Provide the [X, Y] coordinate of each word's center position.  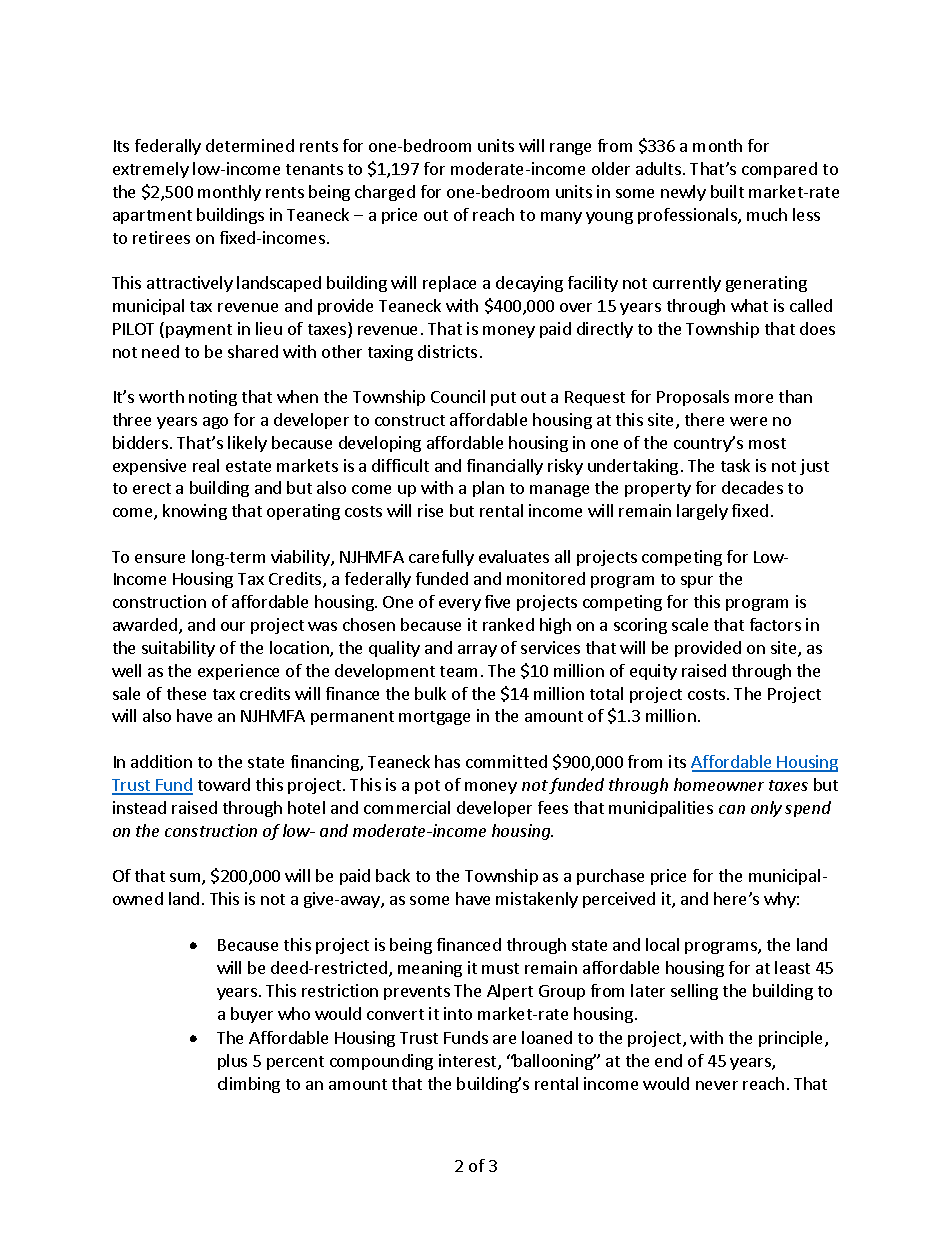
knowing [195, 512]
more [754, 398]
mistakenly [537, 900]
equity [653, 672]
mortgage [434, 718]
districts [447, 351]
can [732, 809]
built [727, 191]
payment [199, 331]
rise [430, 510]
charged [385, 193]
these [186, 693]
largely [702, 512]
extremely [151, 170]
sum [186, 879]
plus [232, 1062]
